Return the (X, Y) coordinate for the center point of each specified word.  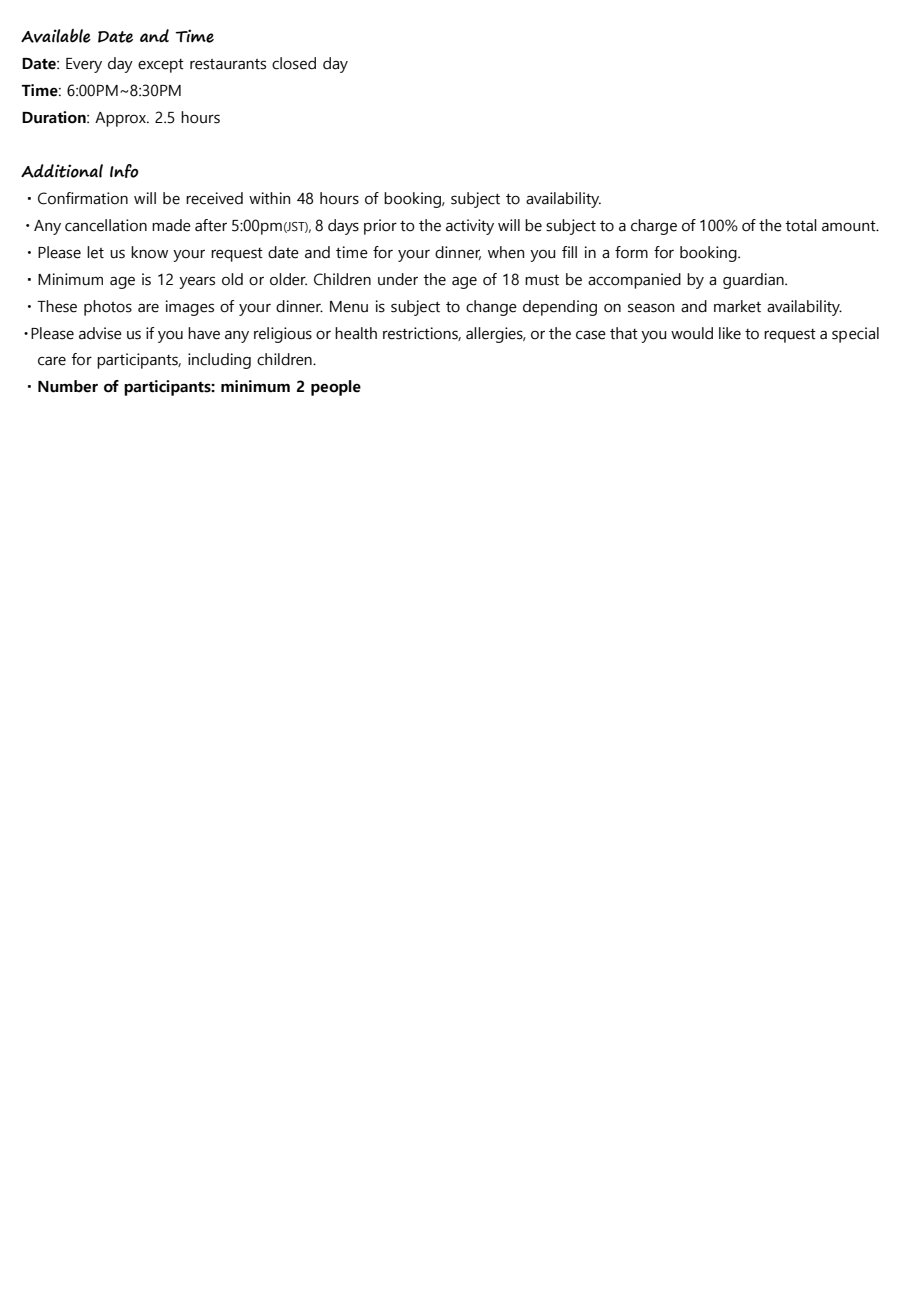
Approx (121, 119)
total (801, 225)
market (737, 306)
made (171, 225)
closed (294, 63)
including (219, 361)
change (491, 308)
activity (470, 227)
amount (850, 226)
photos (108, 308)
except (161, 66)
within (270, 198)
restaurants (228, 64)
